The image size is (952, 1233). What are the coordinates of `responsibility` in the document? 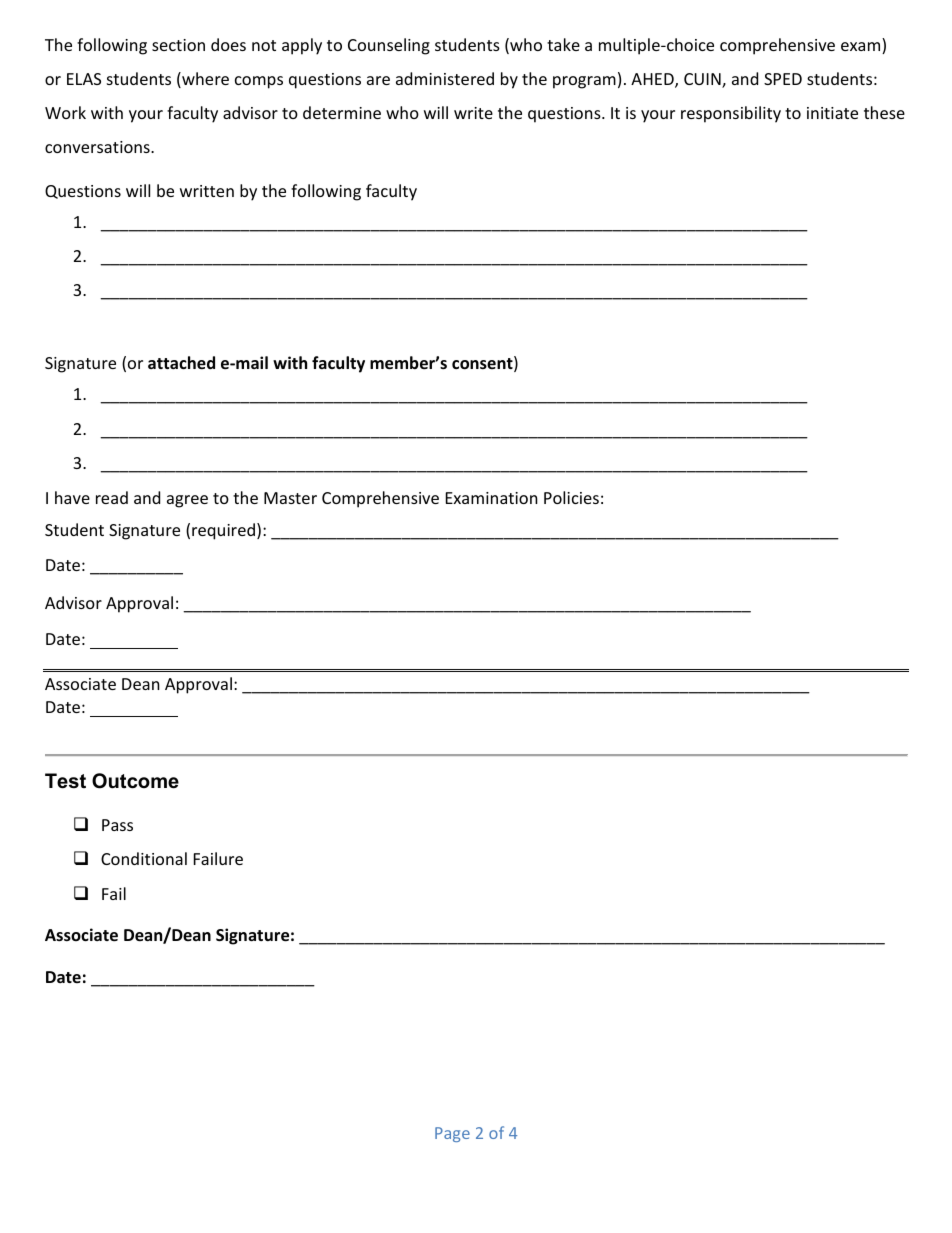 It's located at (731, 114).
